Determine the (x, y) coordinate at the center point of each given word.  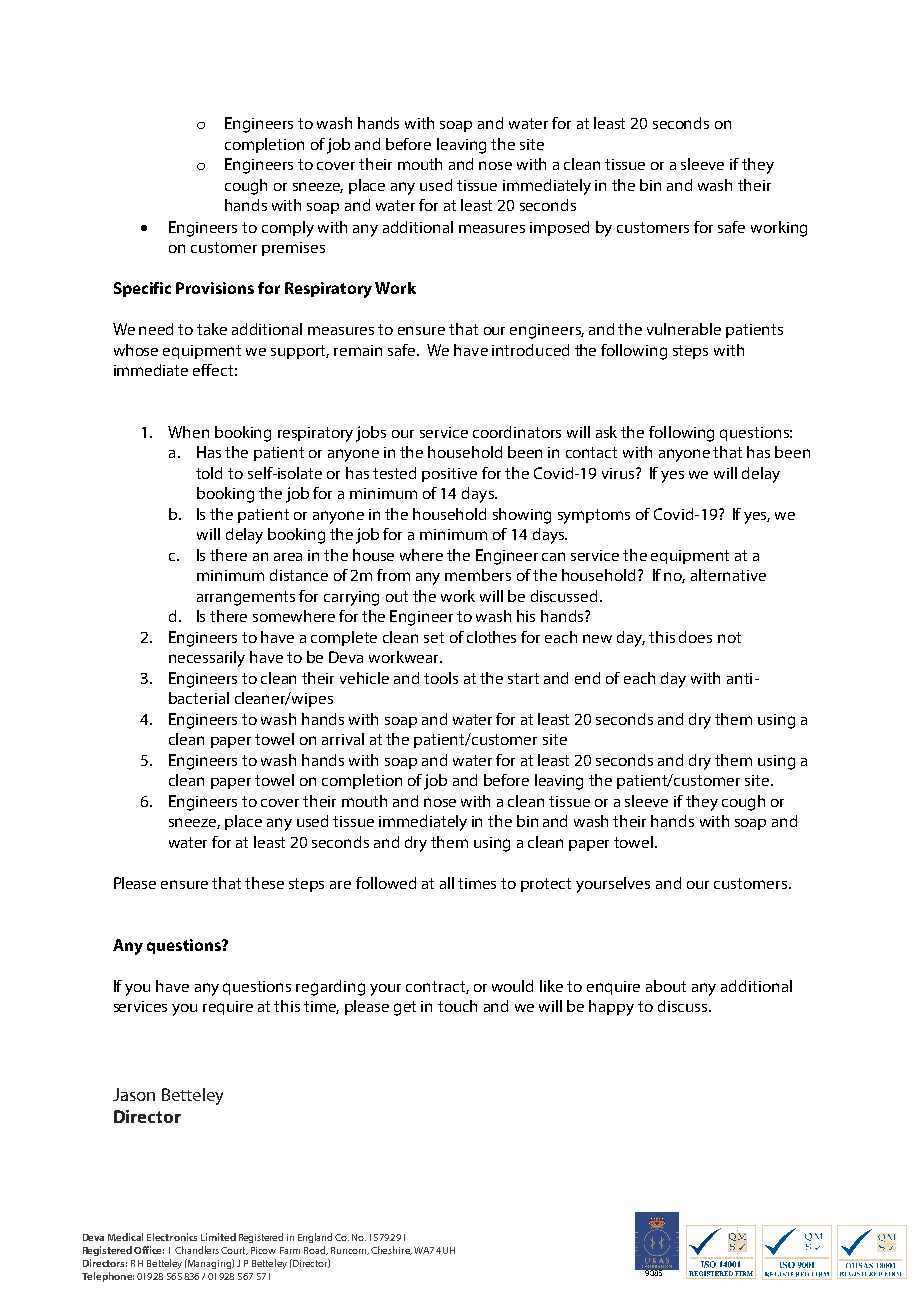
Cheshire (391, 1250)
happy (611, 1008)
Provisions (215, 288)
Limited (218, 1237)
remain (358, 350)
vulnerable (684, 329)
